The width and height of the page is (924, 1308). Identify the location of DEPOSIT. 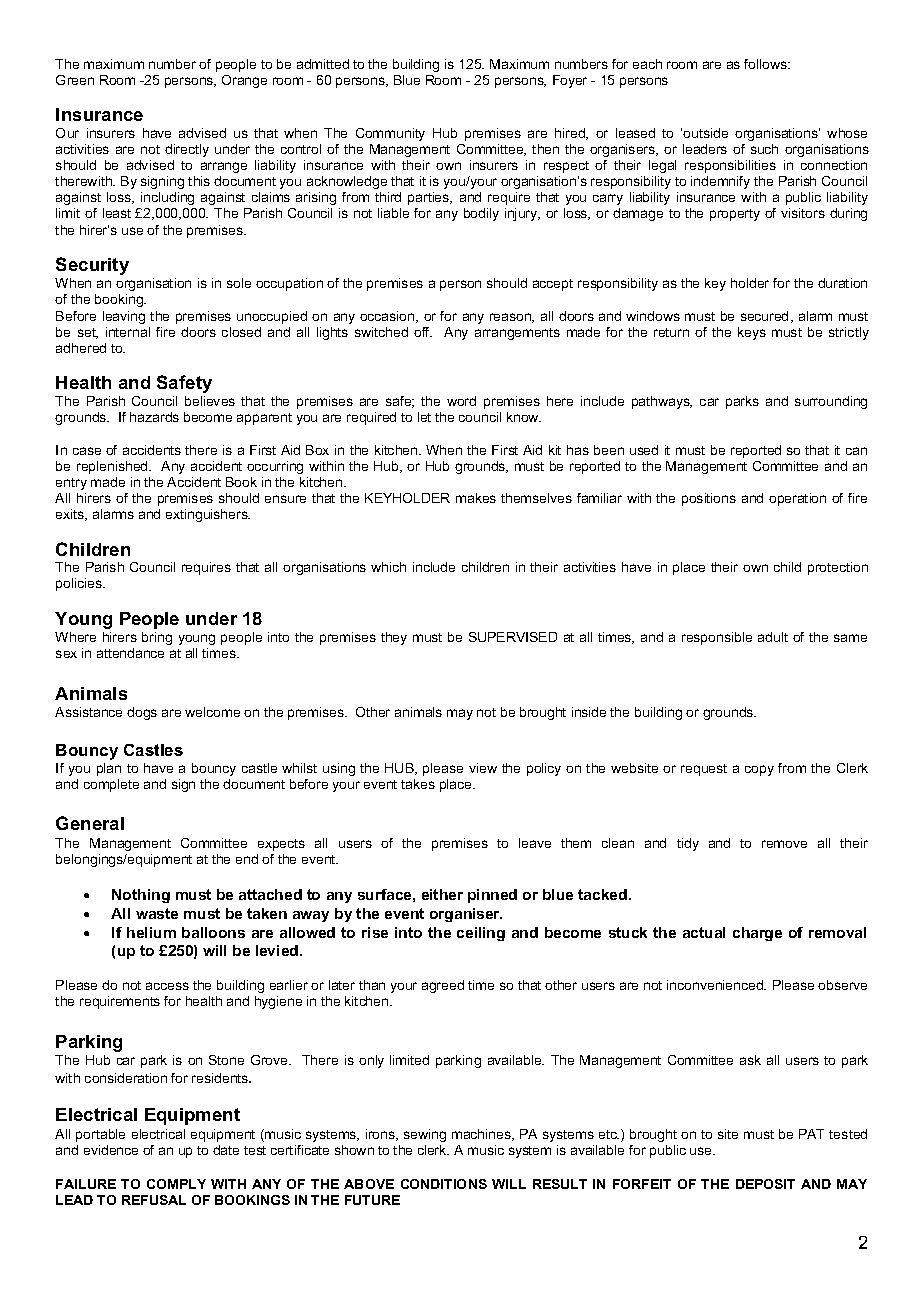
(765, 1184).
